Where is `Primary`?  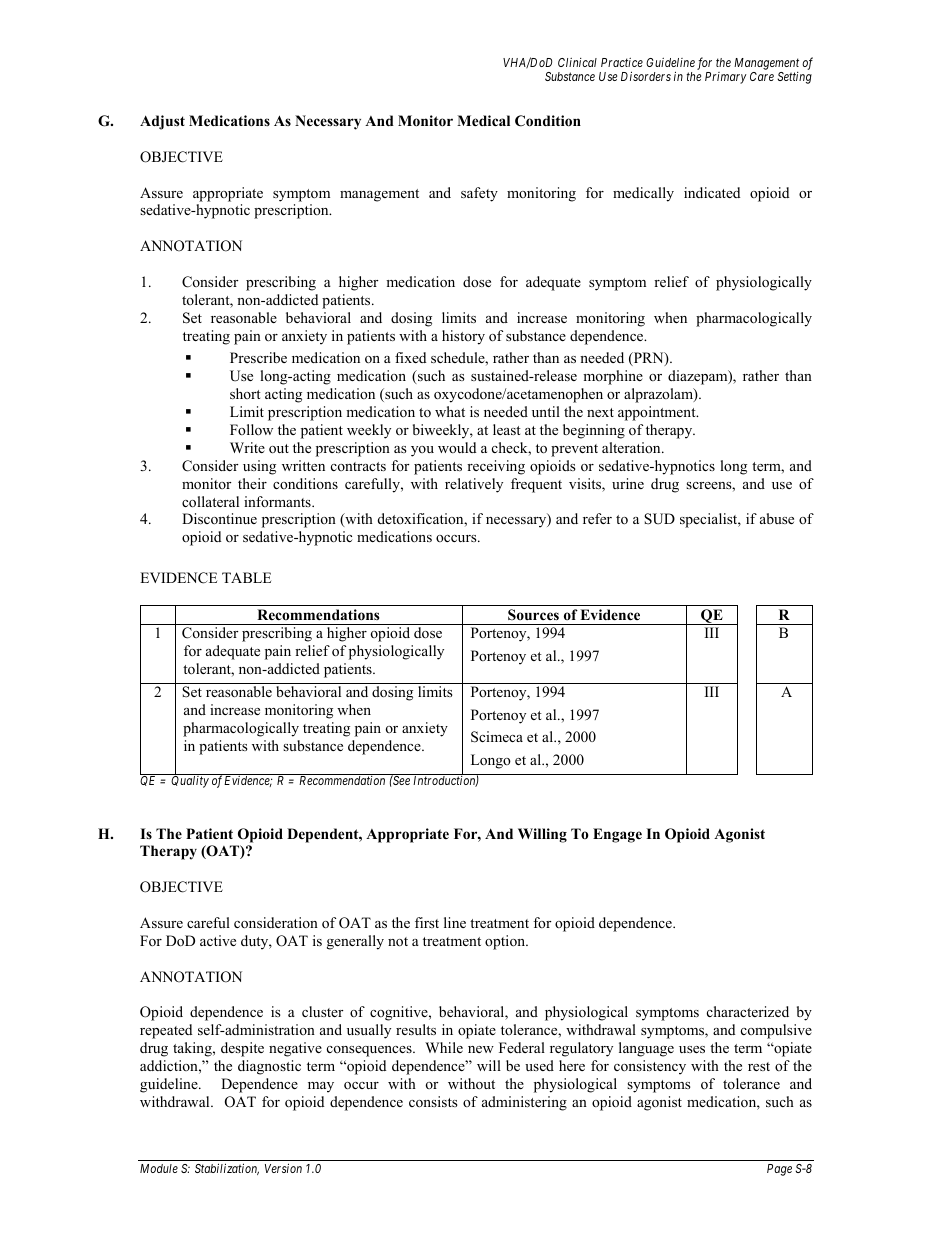 Primary is located at coordinates (726, 78).
